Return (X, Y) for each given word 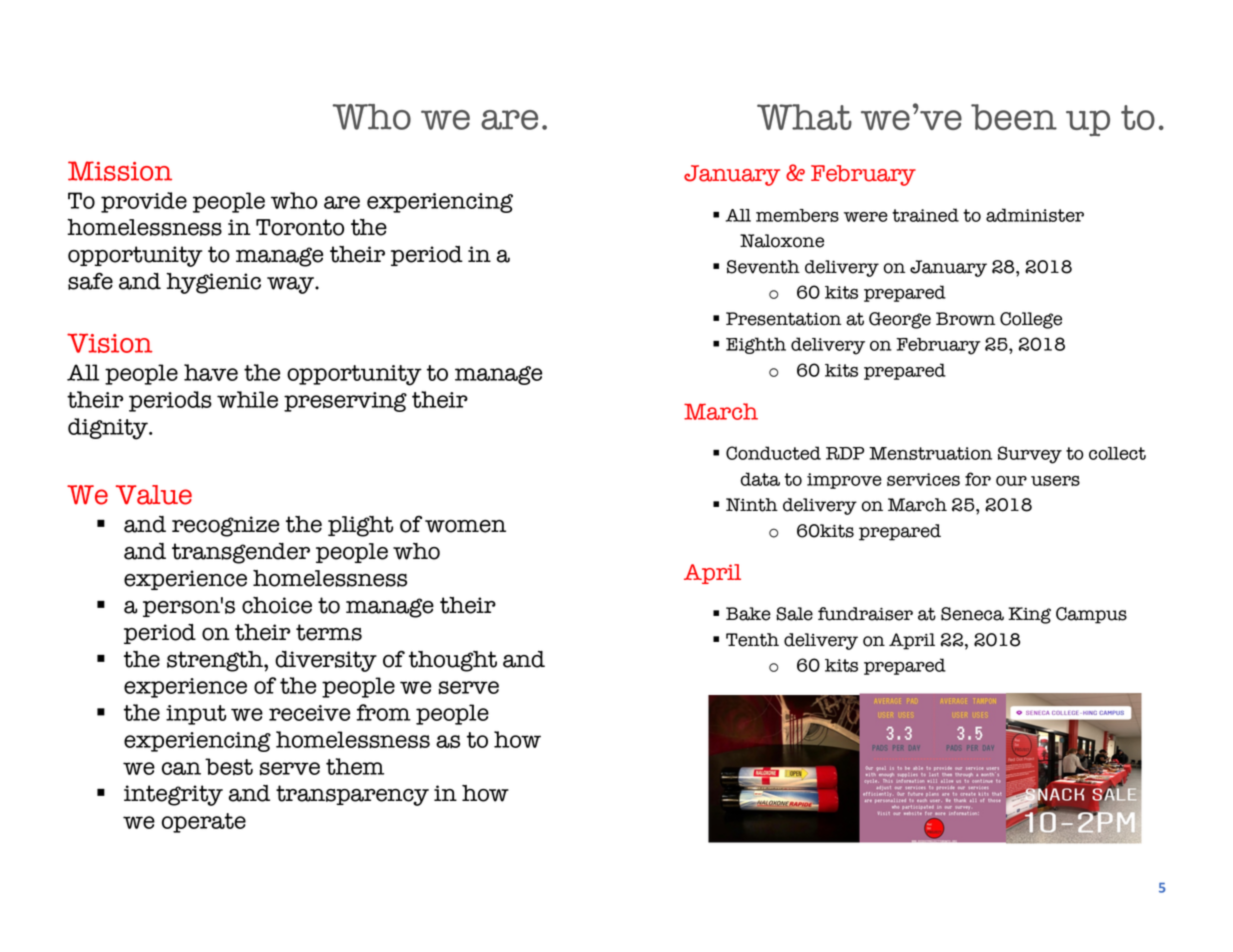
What (804, 117)
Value (154, 495)
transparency (352, 795)
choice (277, 605)
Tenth (752, 640)
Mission (120, 171)
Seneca (972, 614)
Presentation (783, 319)
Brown (965, 319)
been (1014, 117)
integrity (173, 795)
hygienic (213, 283)
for (978, 479)
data (760, 479)
